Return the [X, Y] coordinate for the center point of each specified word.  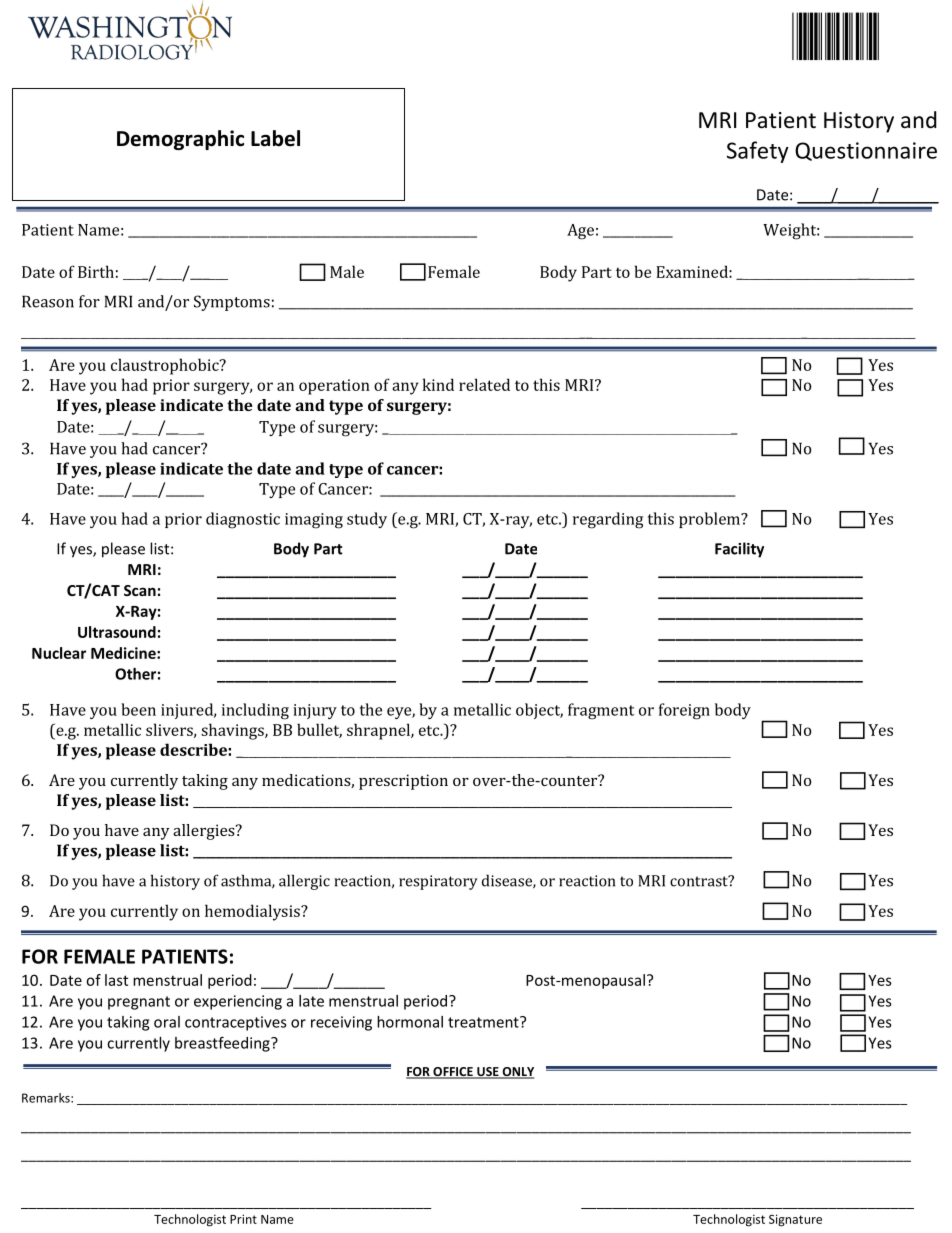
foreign [684, 711]
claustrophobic [166, 366]
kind [438, 384]
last [116, 980]
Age [580, 232]
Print [243, 1219]
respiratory [438, 882]
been [138, 709]
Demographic [180, 140]
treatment [484, 1022]
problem [710, 520]
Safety [758, 152]
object [539, 711]
